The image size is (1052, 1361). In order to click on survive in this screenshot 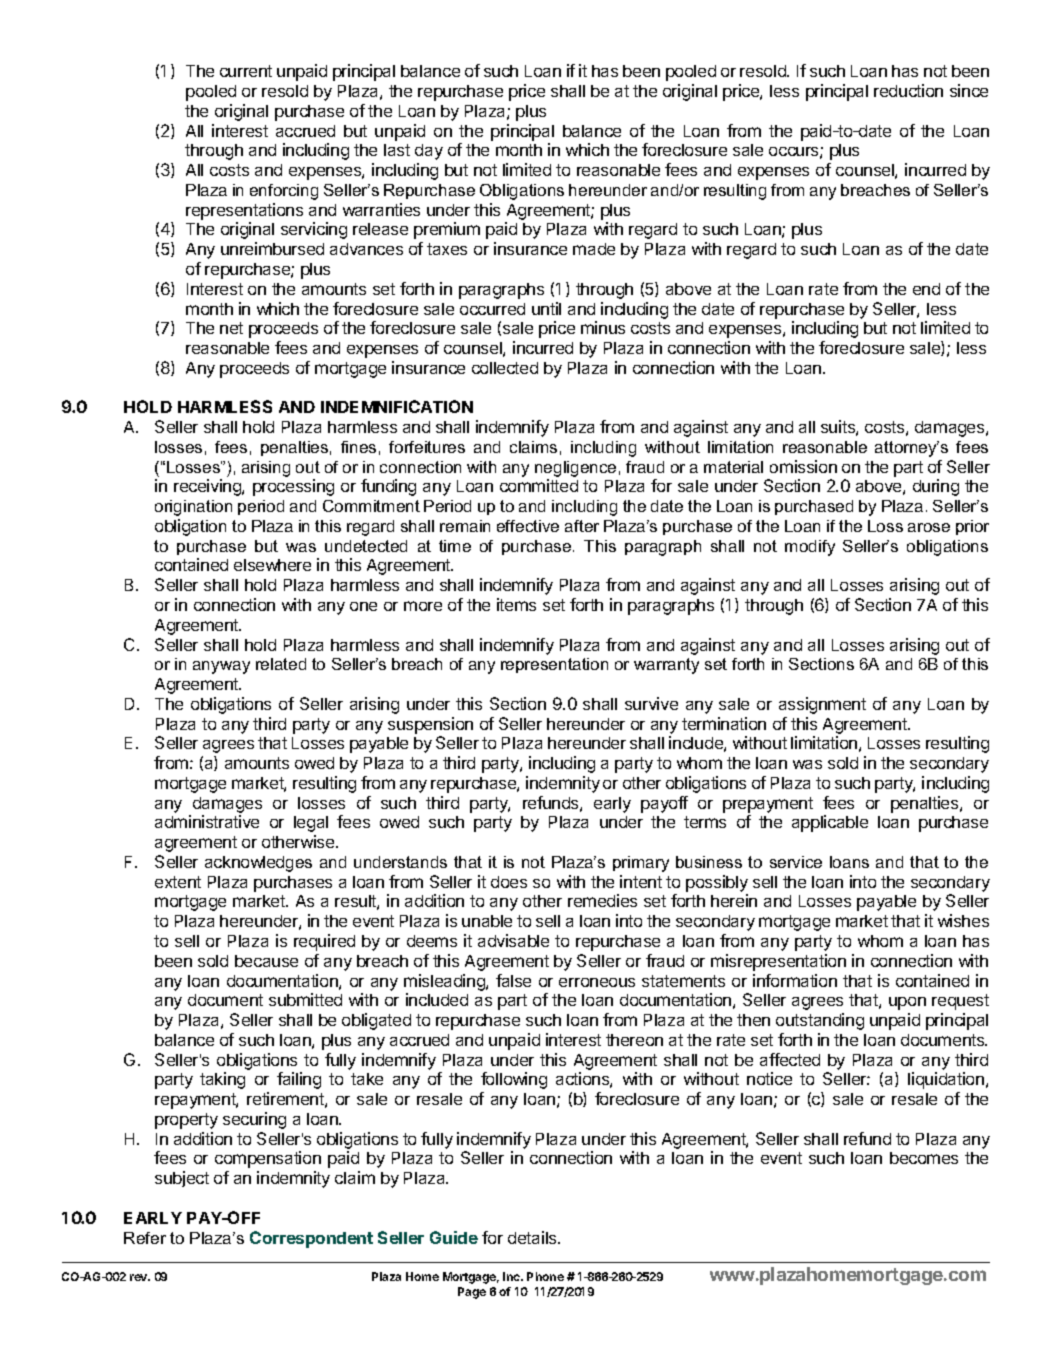, I will do `click(651, 703)`.
